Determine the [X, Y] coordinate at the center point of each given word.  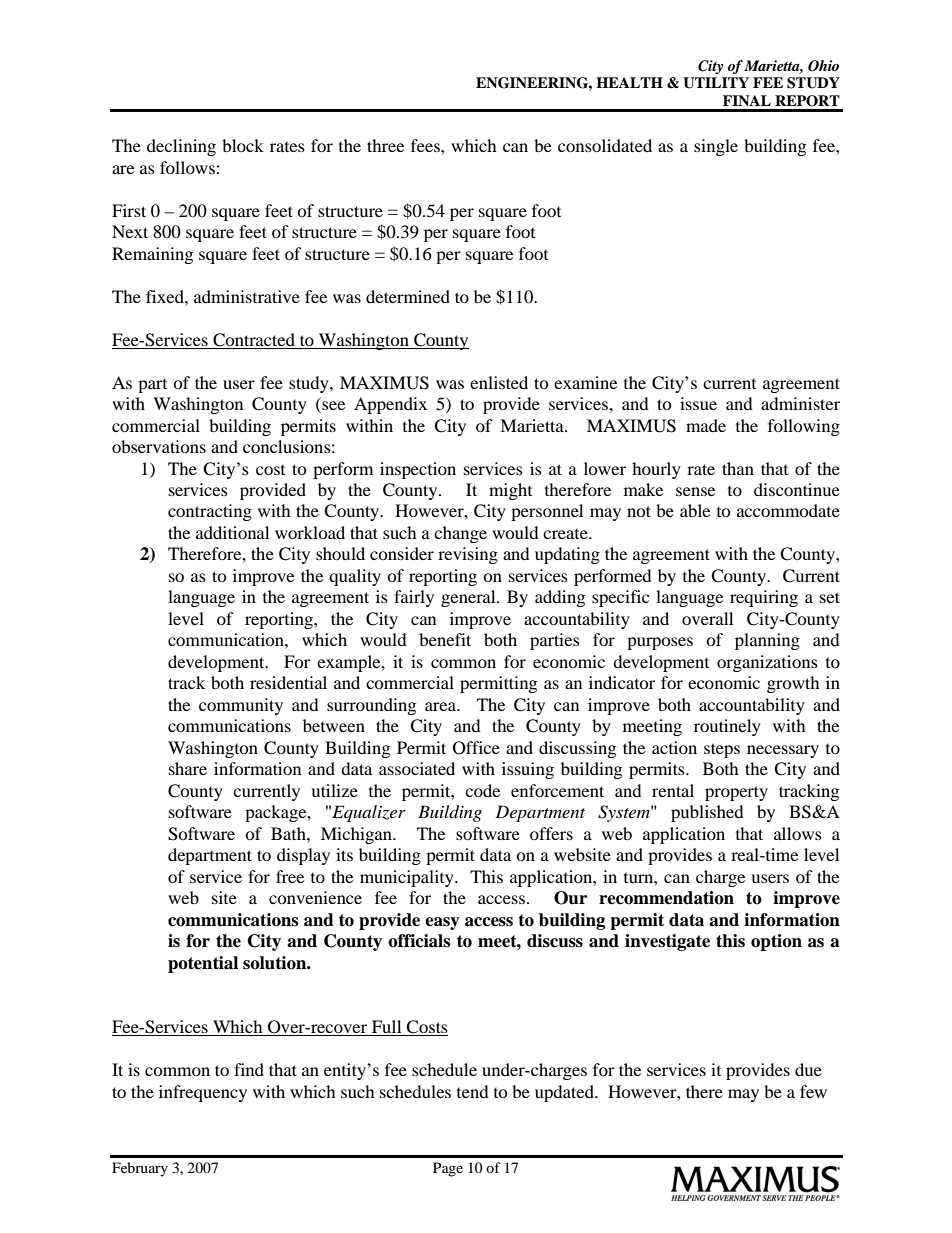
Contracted [254, 340]
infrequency [203, 1093]
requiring [764, 598]
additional [232, 532]
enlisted [499, 382]
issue [698, 403]
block [243, 145]
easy [442, 923]
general [469, 598]
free [290, 876]
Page [448, 1169]
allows [798, 833]
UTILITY [716, 83]
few [813, 1091]
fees [426, 145]
